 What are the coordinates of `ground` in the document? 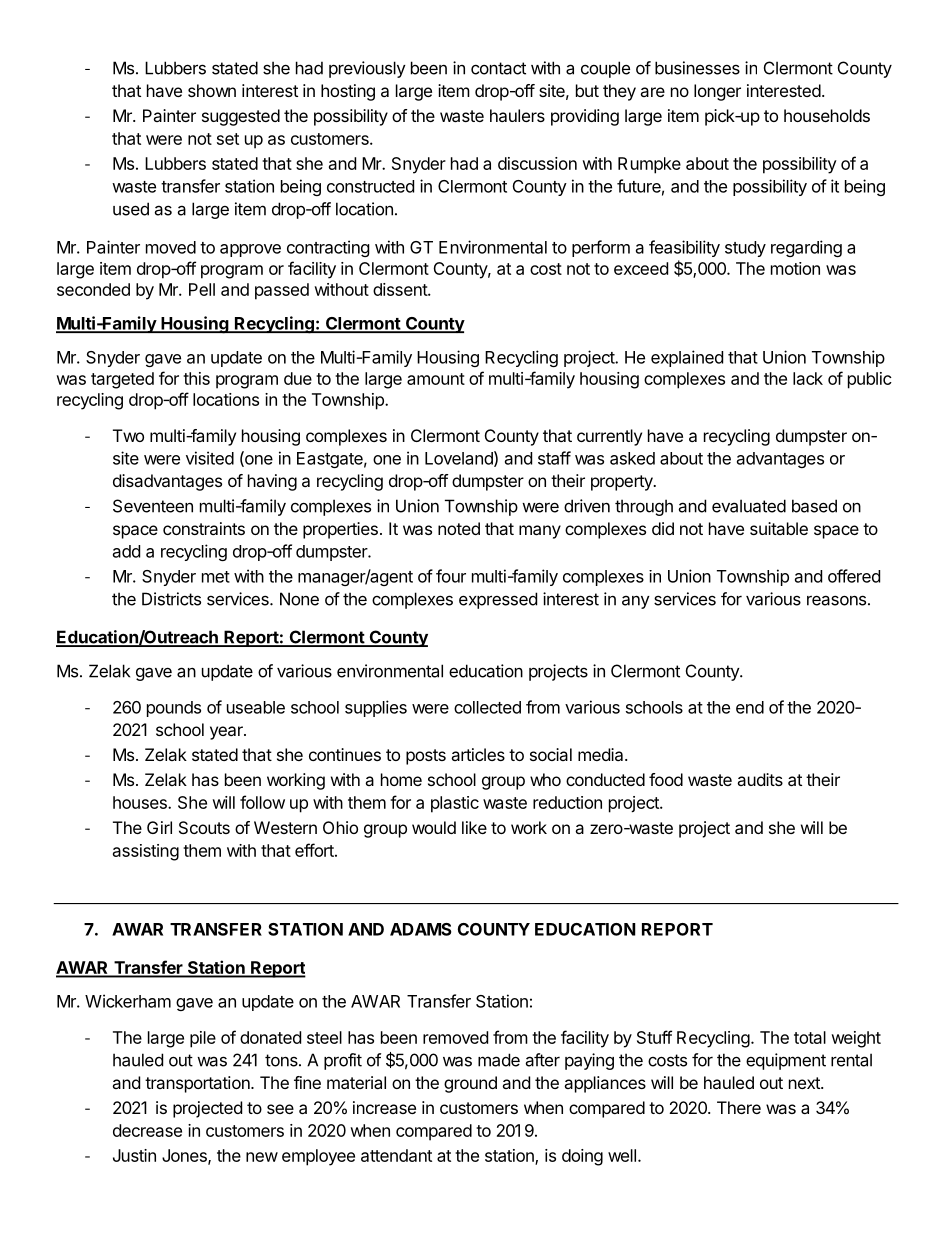 It's located at (470, 1084).
